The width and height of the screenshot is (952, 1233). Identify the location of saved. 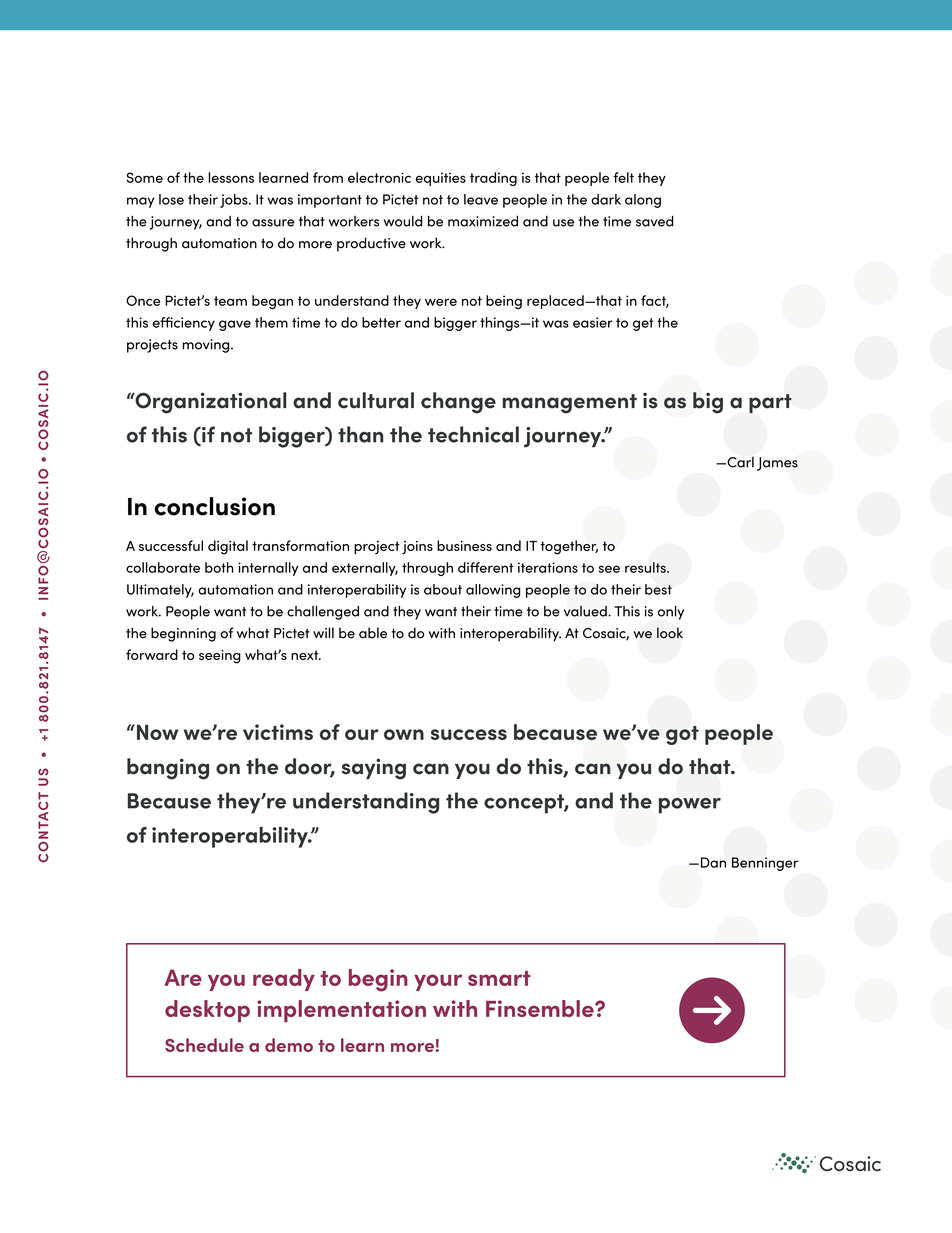
(655, 221).
